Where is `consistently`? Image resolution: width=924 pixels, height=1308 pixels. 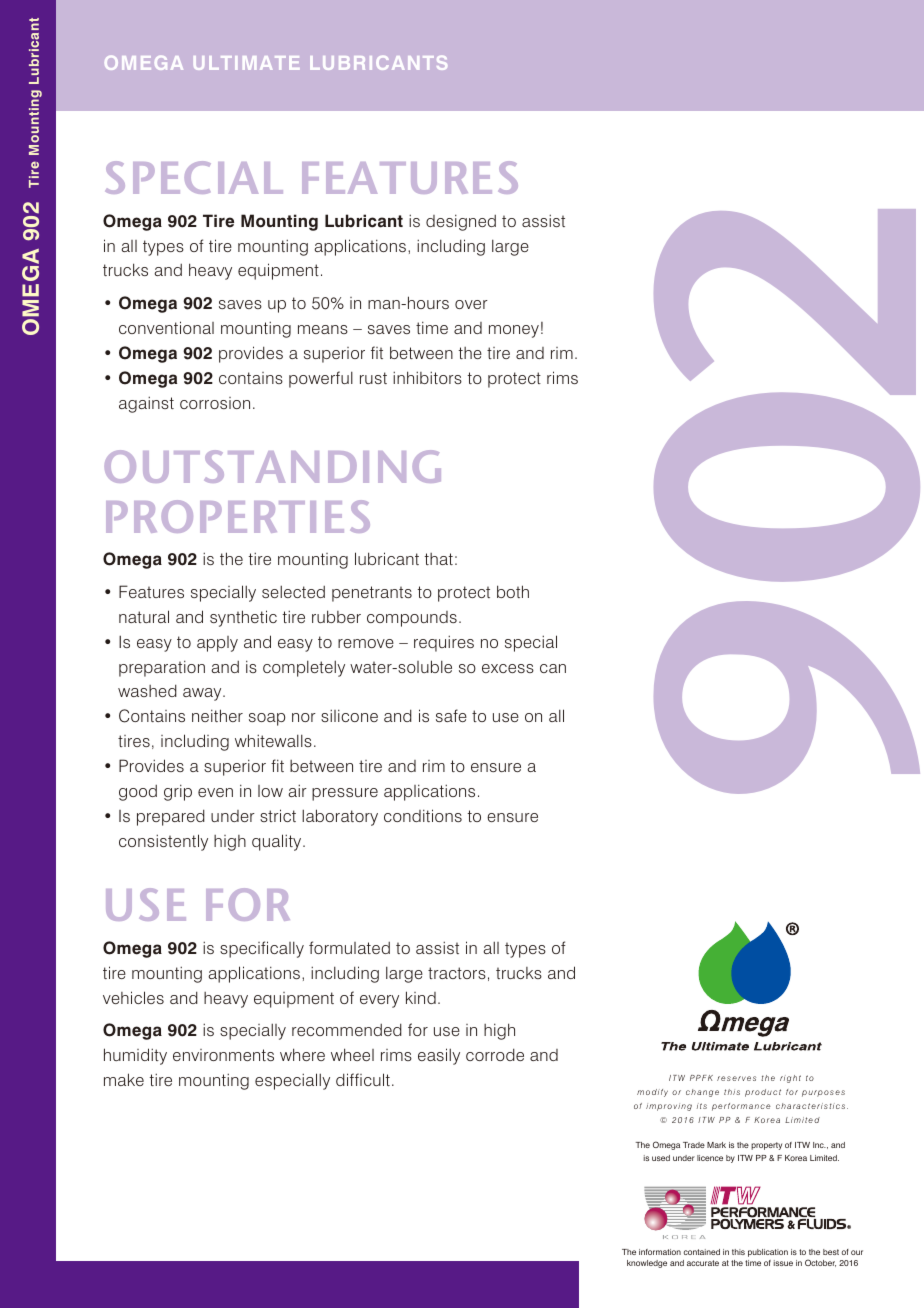 consistently is located at coordinates (163, 842).
